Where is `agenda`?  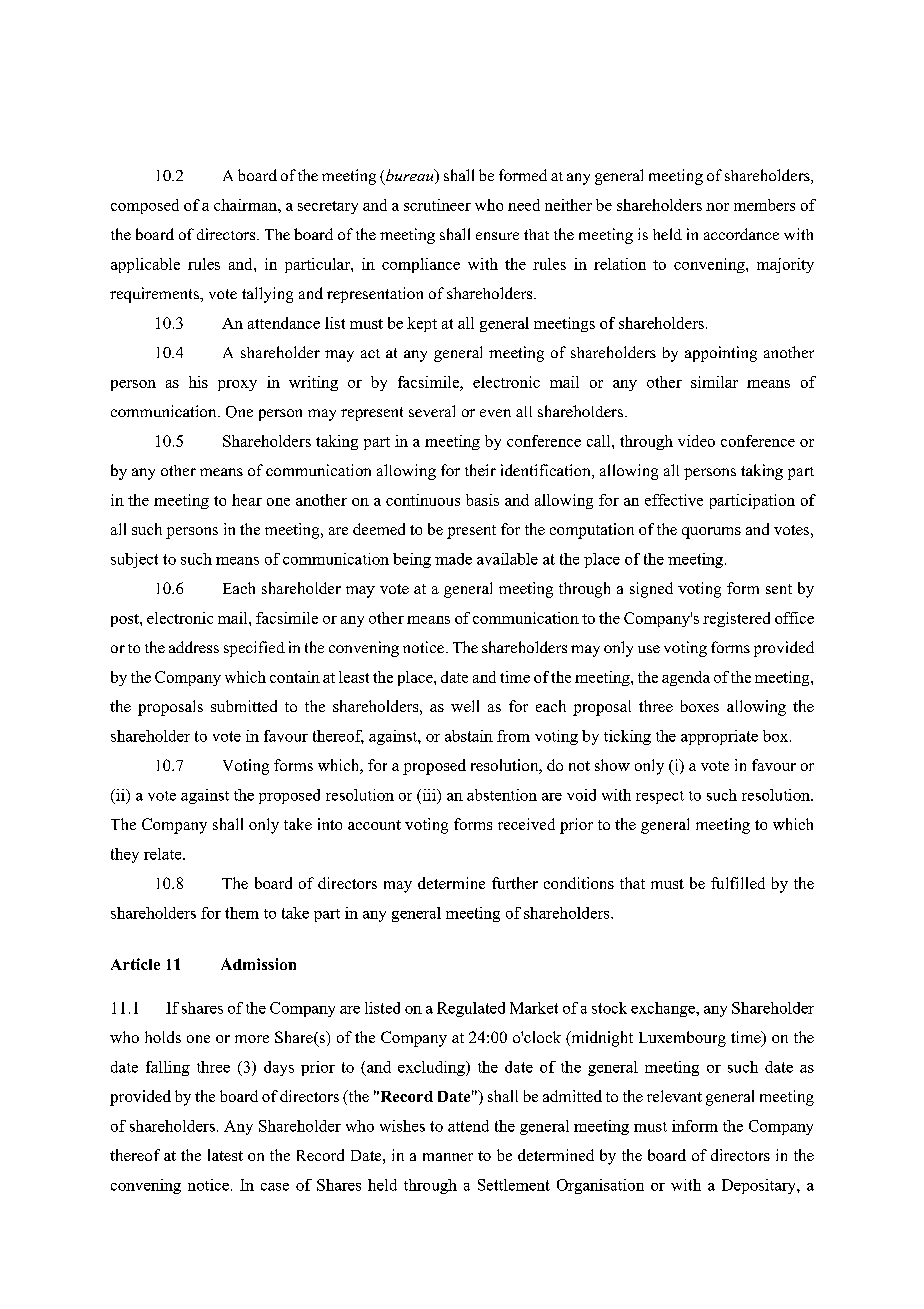
agenda is located at coordinates (686, 678).
